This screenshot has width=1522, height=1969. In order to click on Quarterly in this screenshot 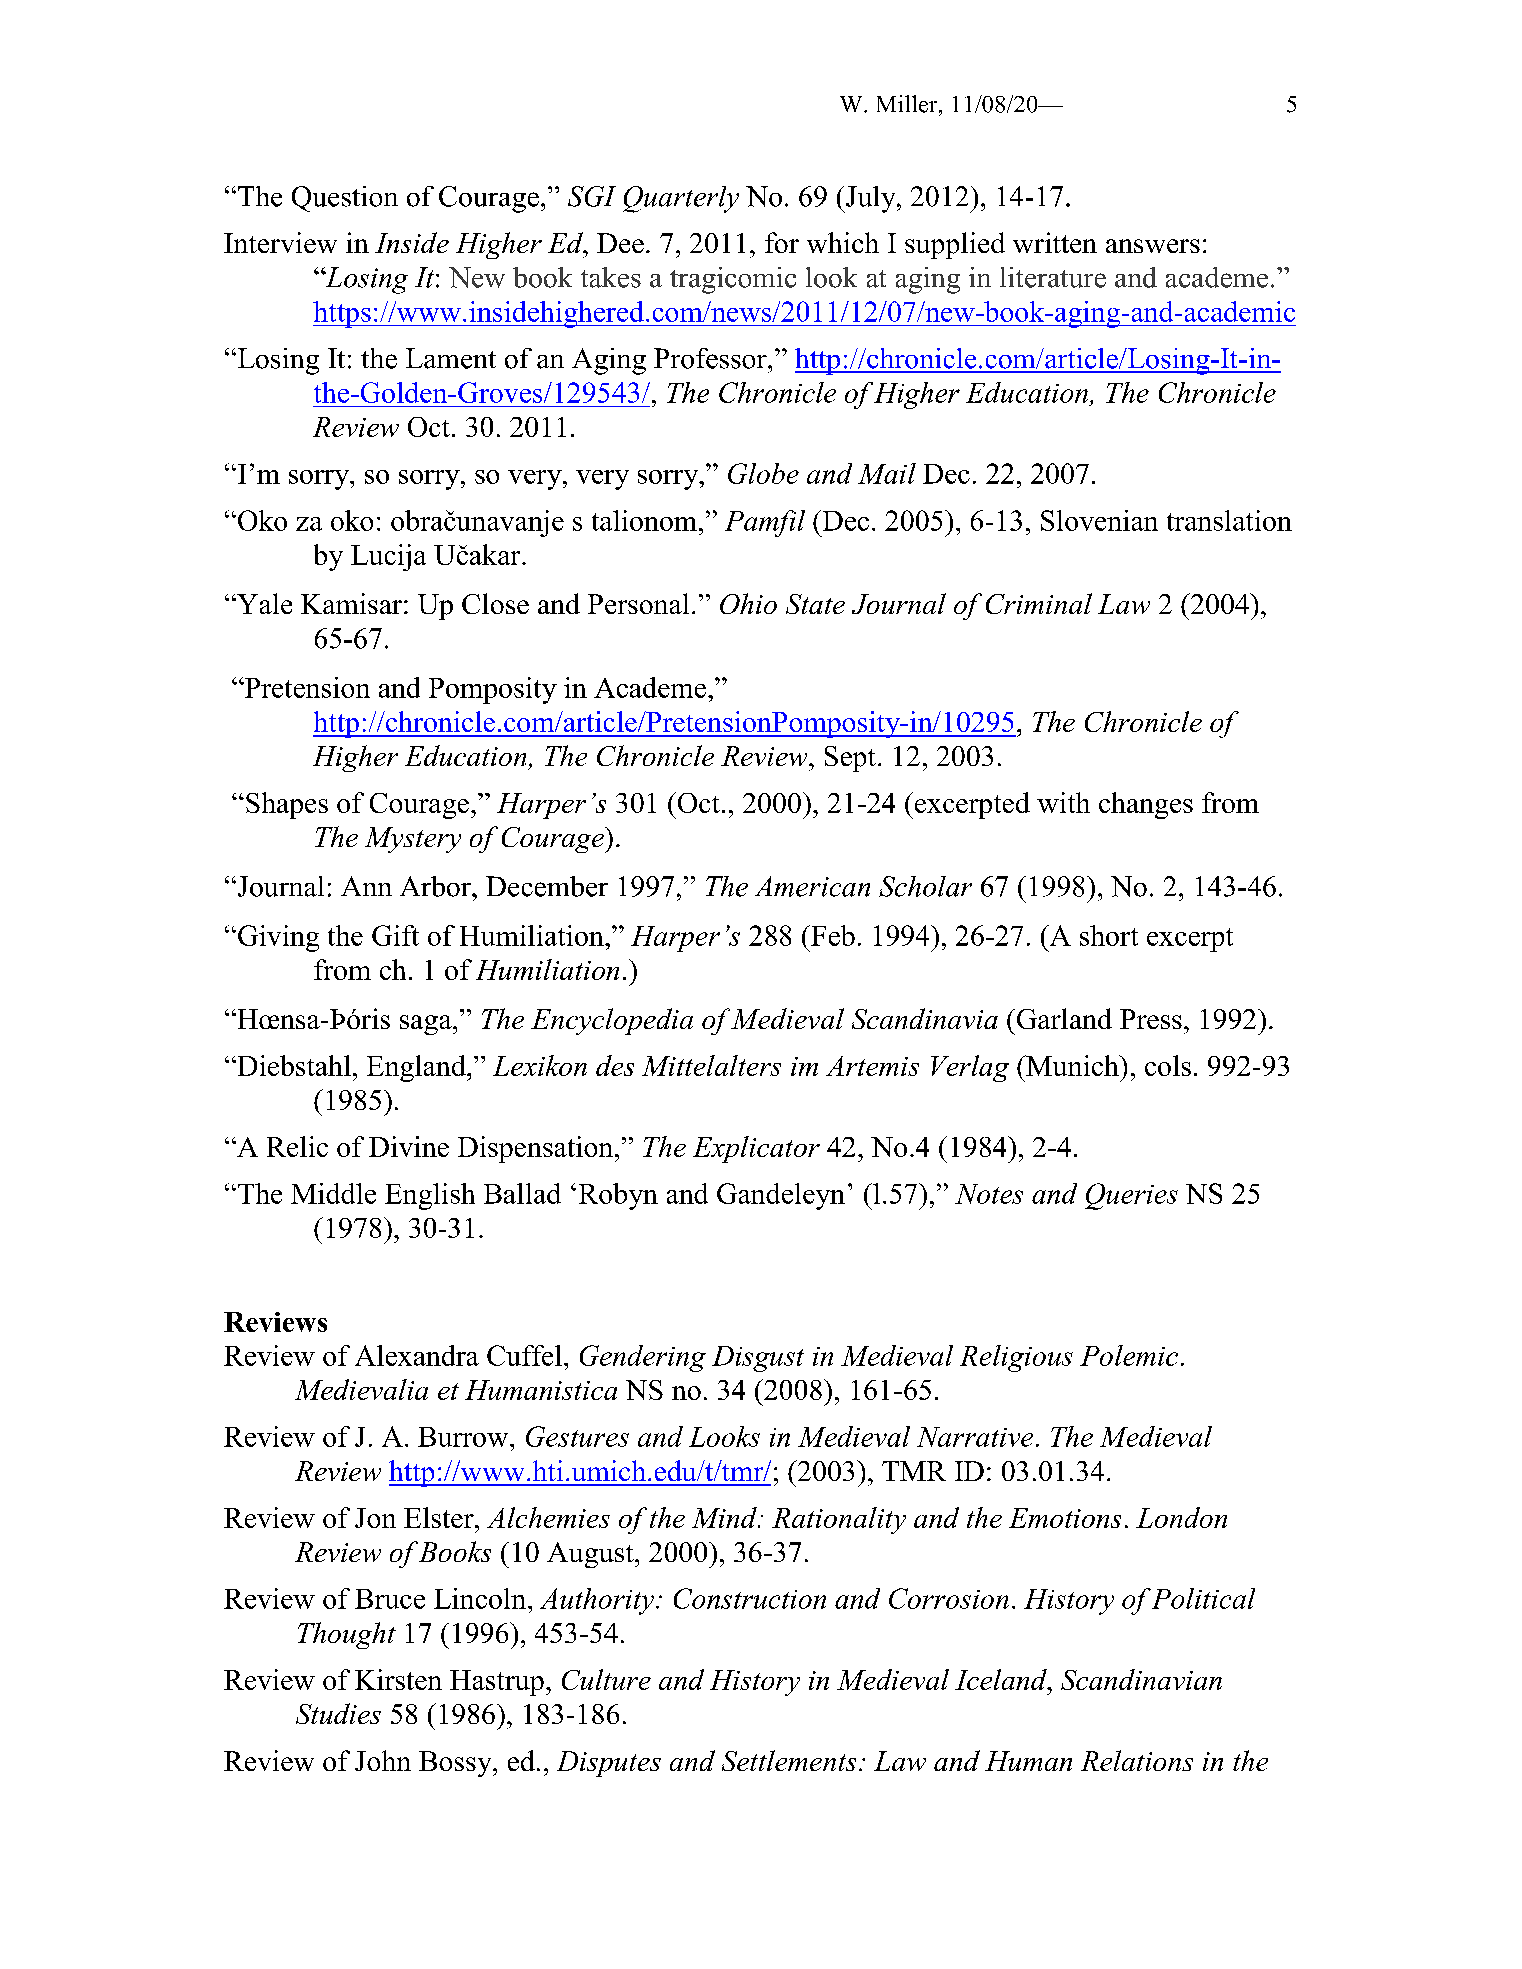, I will do `click(681, 199)`.
